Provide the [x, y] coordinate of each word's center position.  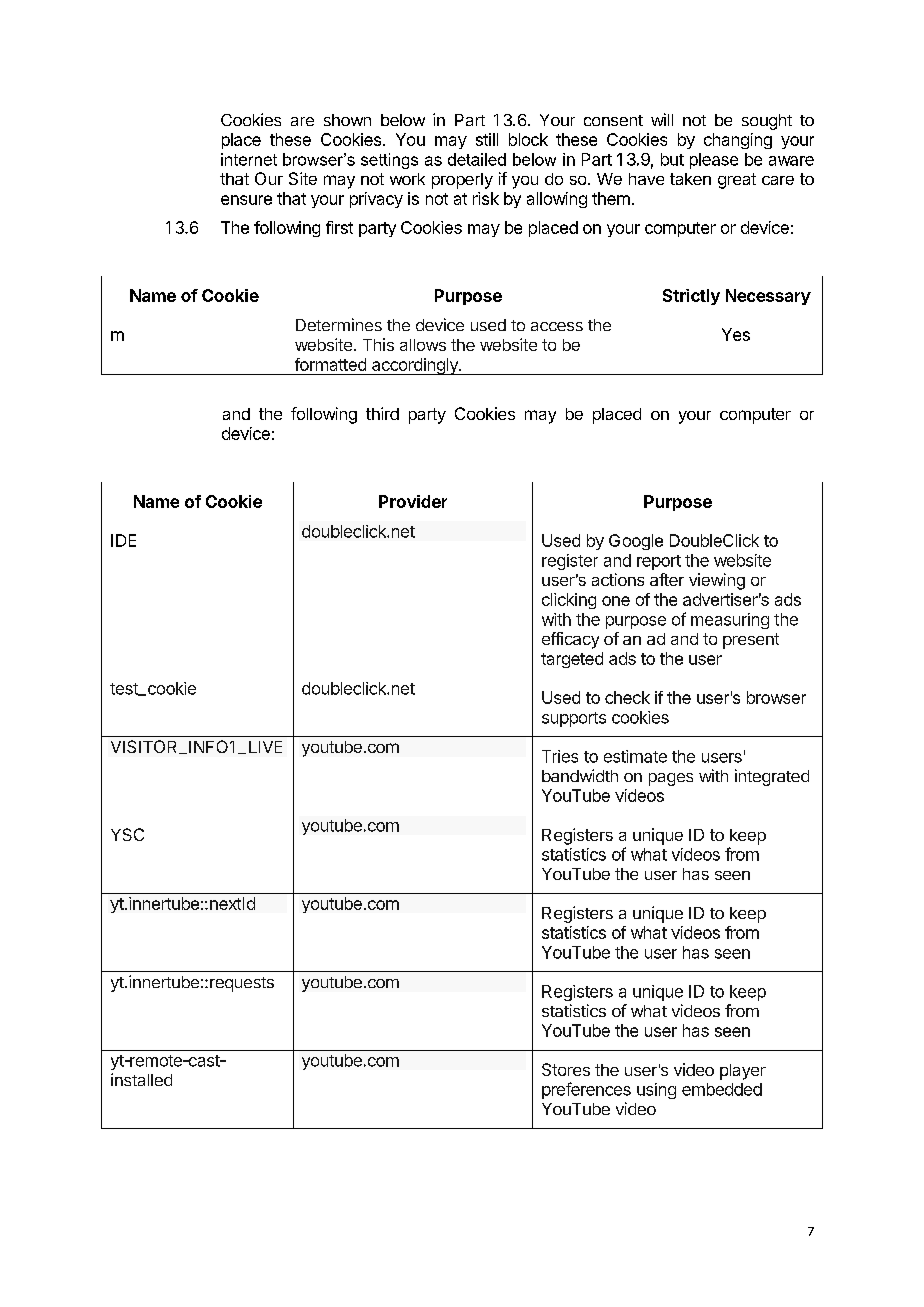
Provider [413, 501]
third [382, 413]
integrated [772, 777]
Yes [736, 334]
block [528, 139]
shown [347, 120]
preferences [586, 1090]
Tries [560, 756]
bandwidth [580, 775]
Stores [566, 1069]
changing [738, 141]
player [743, 1072]
